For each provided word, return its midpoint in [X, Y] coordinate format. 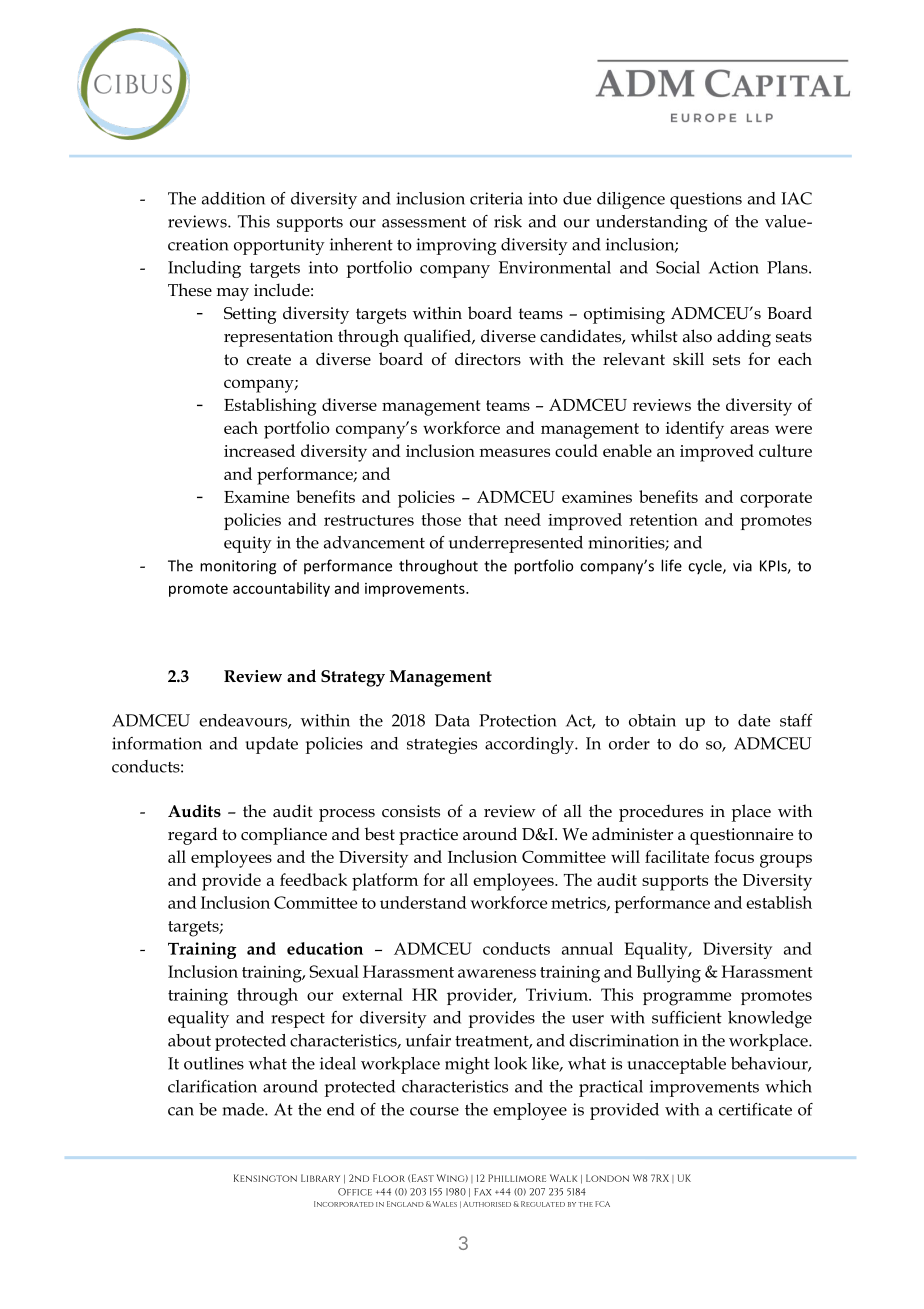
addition [233, 198]
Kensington [265, 1178]
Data [452, 720]
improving [456, 246]
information [157, 743]
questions [706, 200]
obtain [652, 720]
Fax [482, 1192]
